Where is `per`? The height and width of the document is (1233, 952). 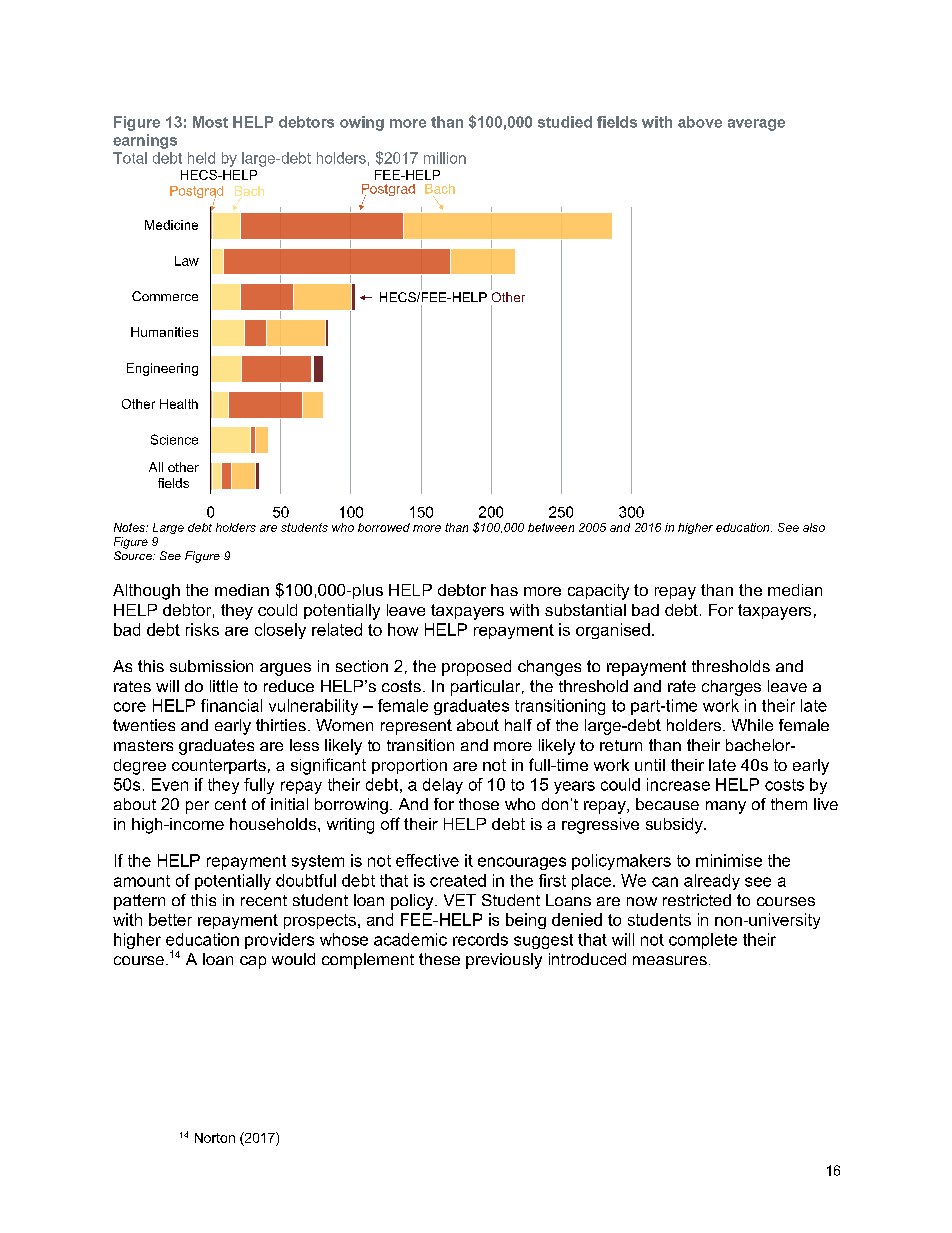
per is located at coordinates (197, 807).
